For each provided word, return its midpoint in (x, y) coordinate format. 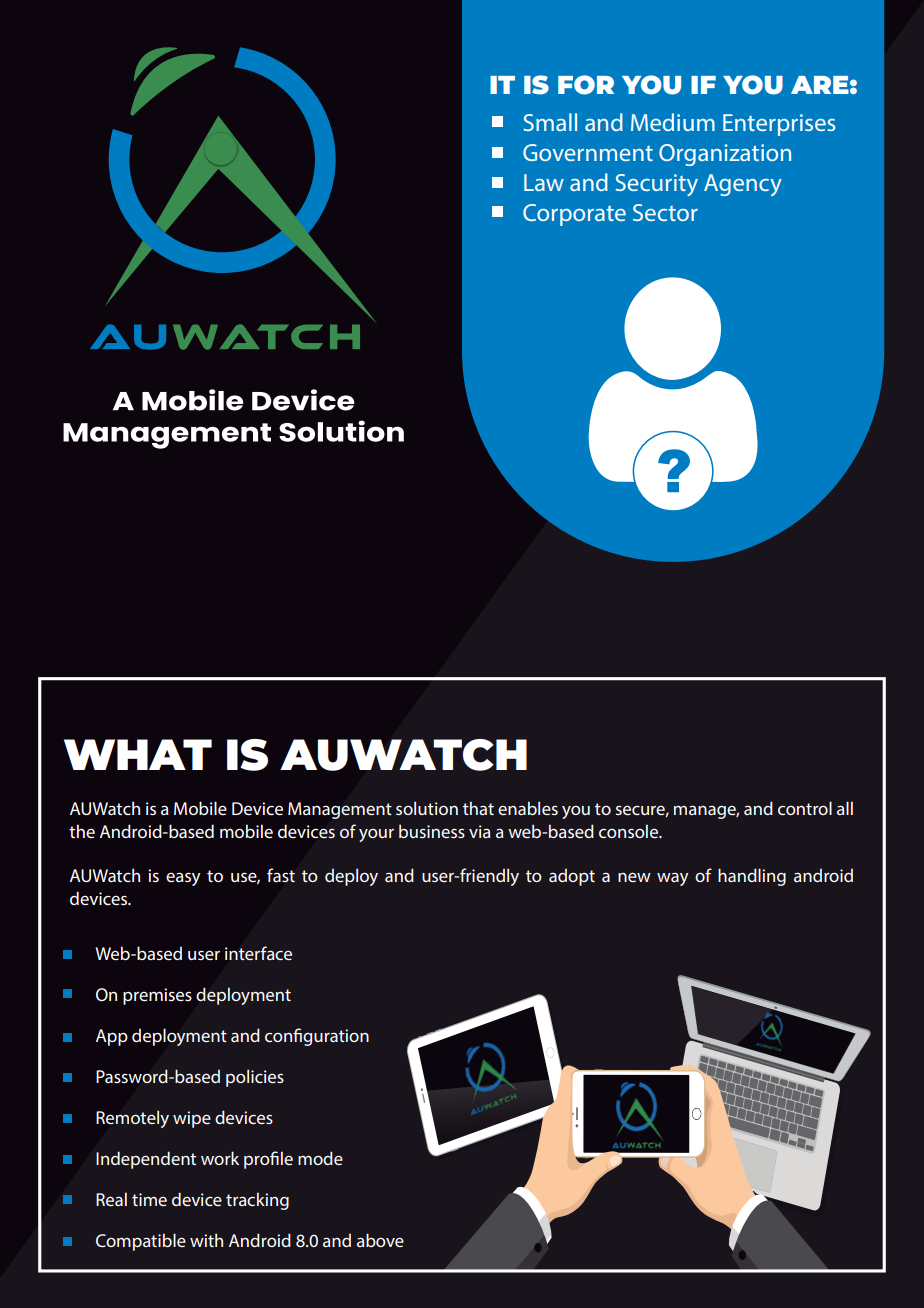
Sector (665, 212)
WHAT (138, 754)
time (149, 1199)
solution (427, 808)
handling (752, 877)
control (805, 808)
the (82, 831)
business (432, 831)
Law (544, 182)
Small (550, 122)
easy (183, 879)
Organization (725, 155)
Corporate (574, 215)
